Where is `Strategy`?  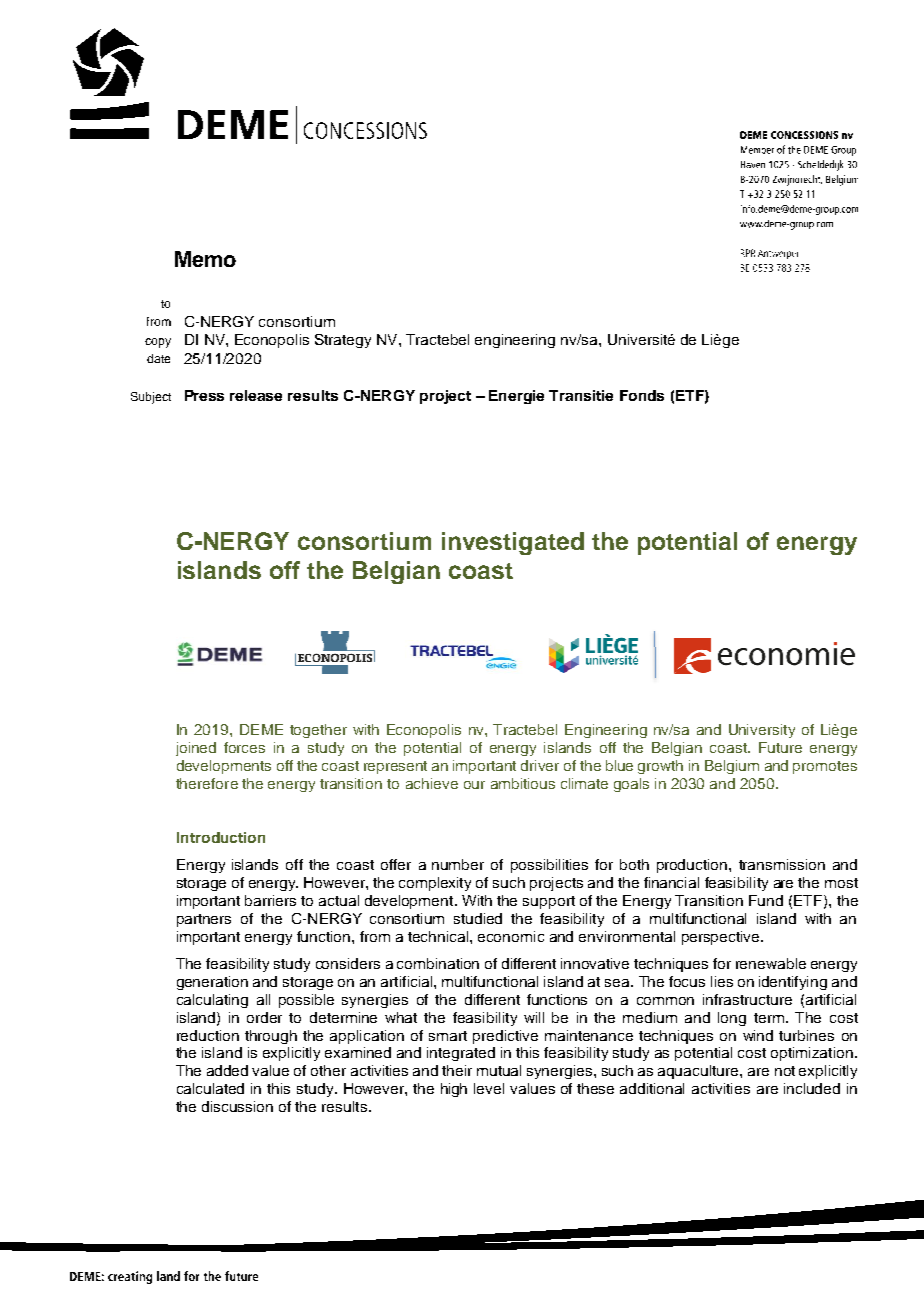
Strategy is located at coordinates (343, 341).
